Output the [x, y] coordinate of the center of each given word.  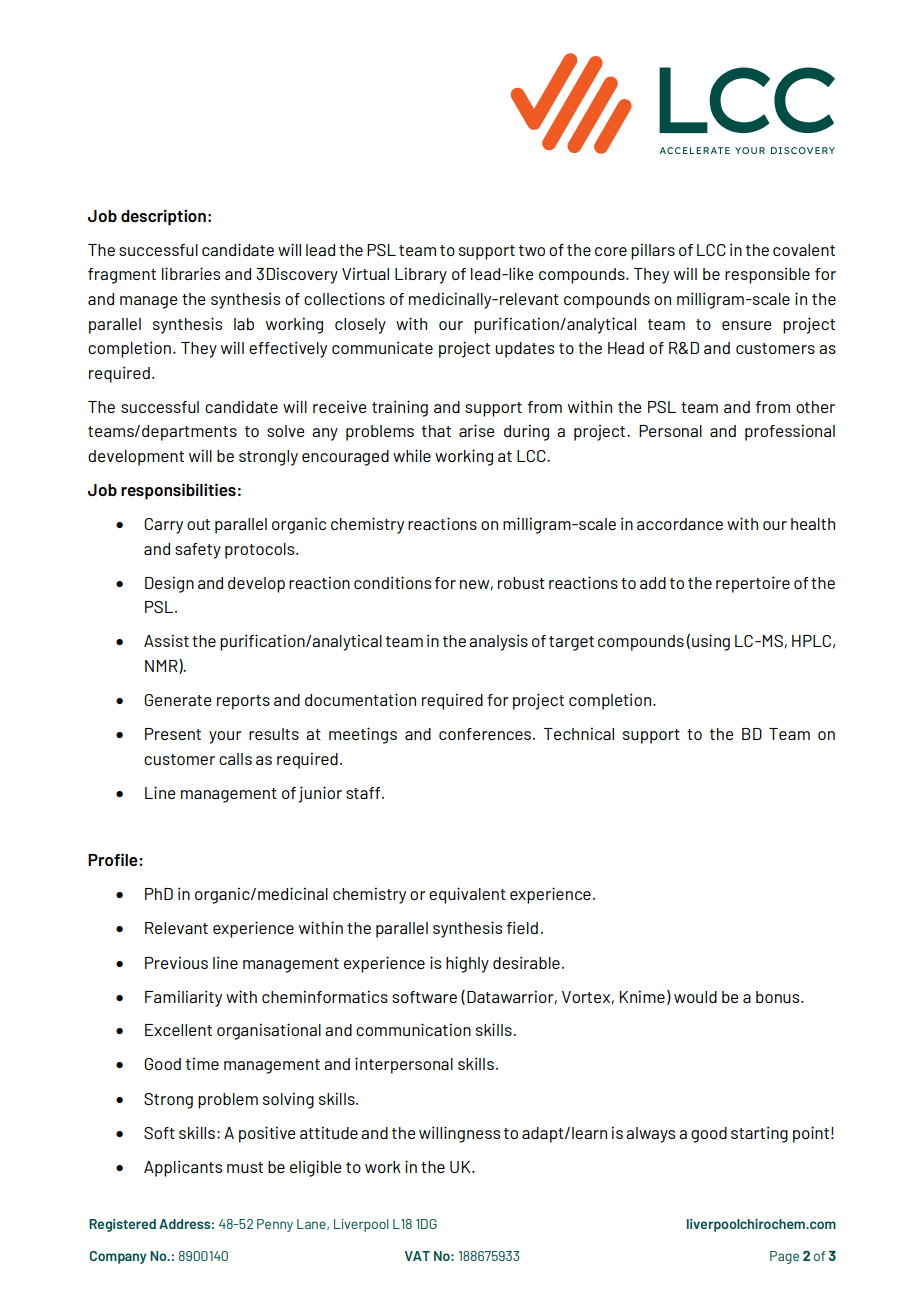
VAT [417, 1256]
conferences [485, 734]
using [711, 642]
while [412, 455]
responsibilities [178, 491]
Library [421, 275]
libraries [191, 273]
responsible [767, 275]
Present [173, 734]
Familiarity [183, 998]
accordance [680, 524]
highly [467, 964]
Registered [122, 1225]
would [695, 997]
